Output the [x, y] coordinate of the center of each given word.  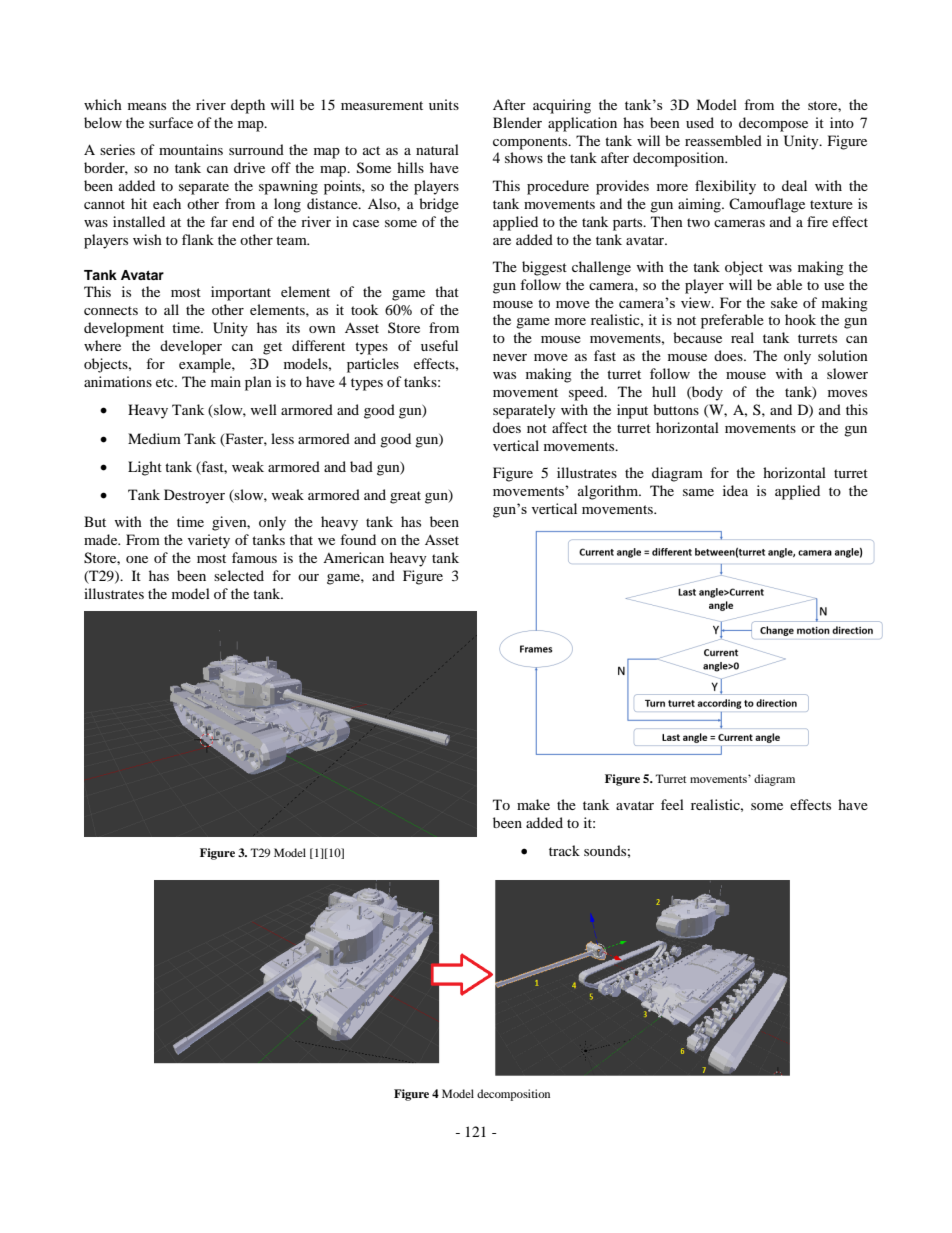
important [241, 293]
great [405, 497]
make [533, 804]
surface [171, 122]
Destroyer [194, 496]
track [564, 850]
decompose [773, 124]
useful [439, 345]
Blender [517, 122]
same [698, 492]
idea [735, 490]
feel [672, 804]
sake [784, 302]
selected [239, 575]
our [308, 577]
